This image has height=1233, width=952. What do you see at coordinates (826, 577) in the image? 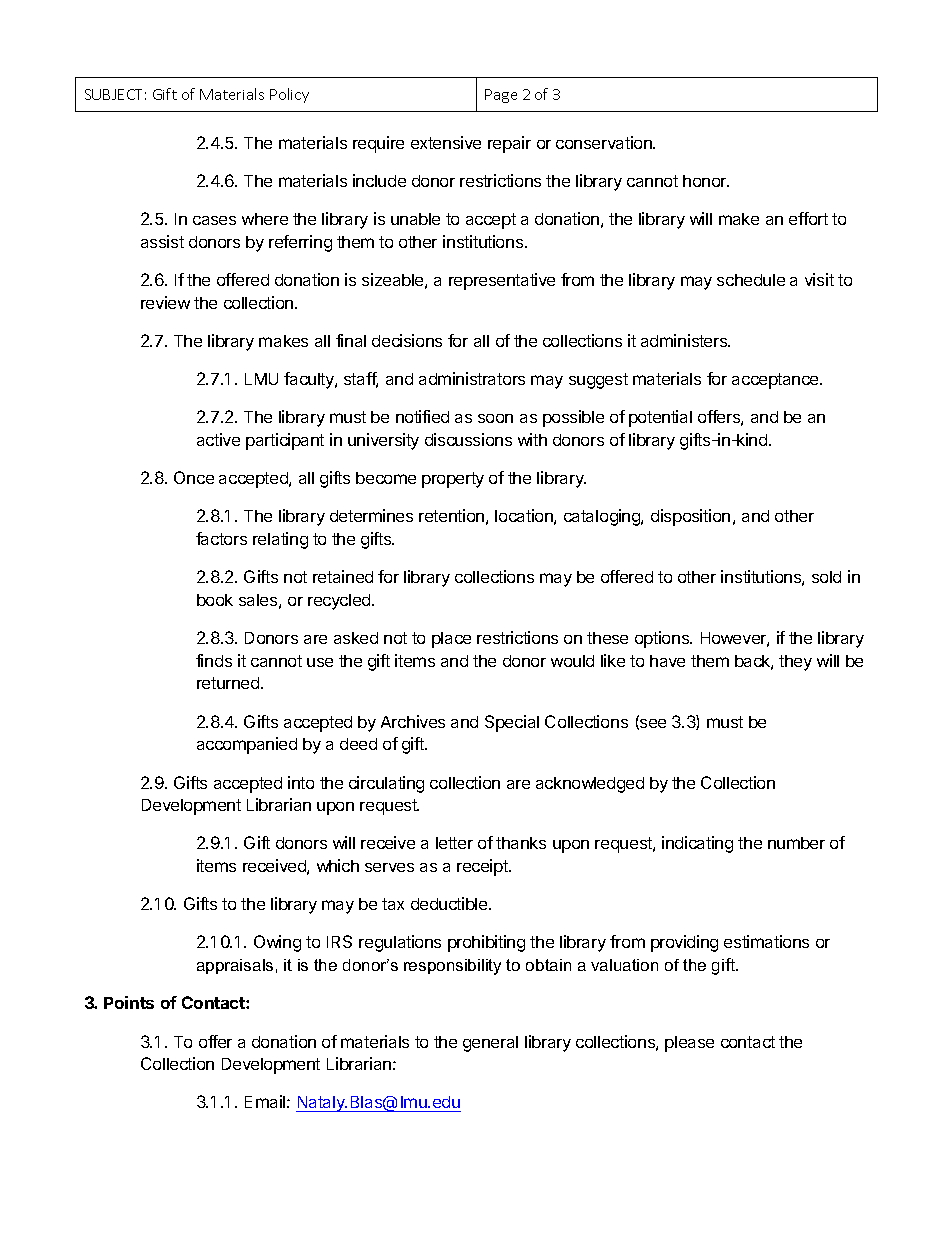
I see `sold` at bounding box center [826, 577].
